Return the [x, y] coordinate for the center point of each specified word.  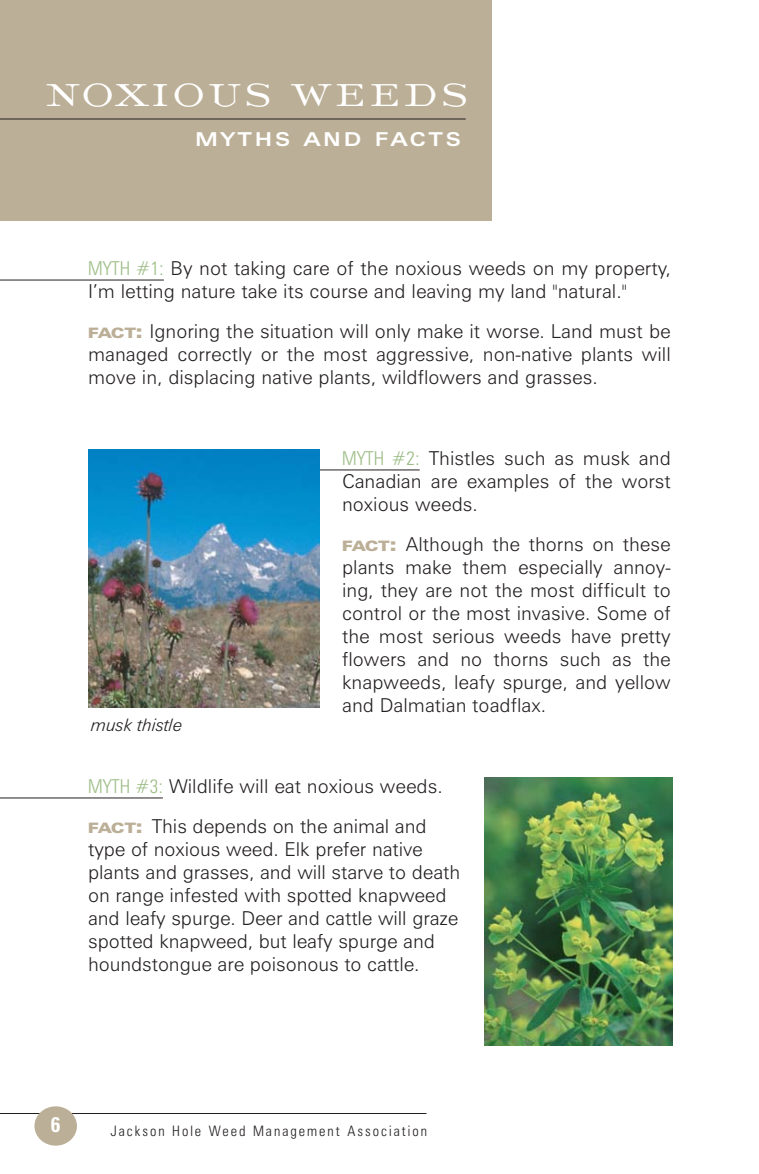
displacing [211, 379]
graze [435, 922]
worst [646, 482]
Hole [187, 1130]
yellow [642, 684]
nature [208, 292]
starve [357, 873]
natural [587, 291]
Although [444, 546]
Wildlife [201, 786]
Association [387, 1130]
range [140, 899]
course [339, 293]
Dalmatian [423, 705]
